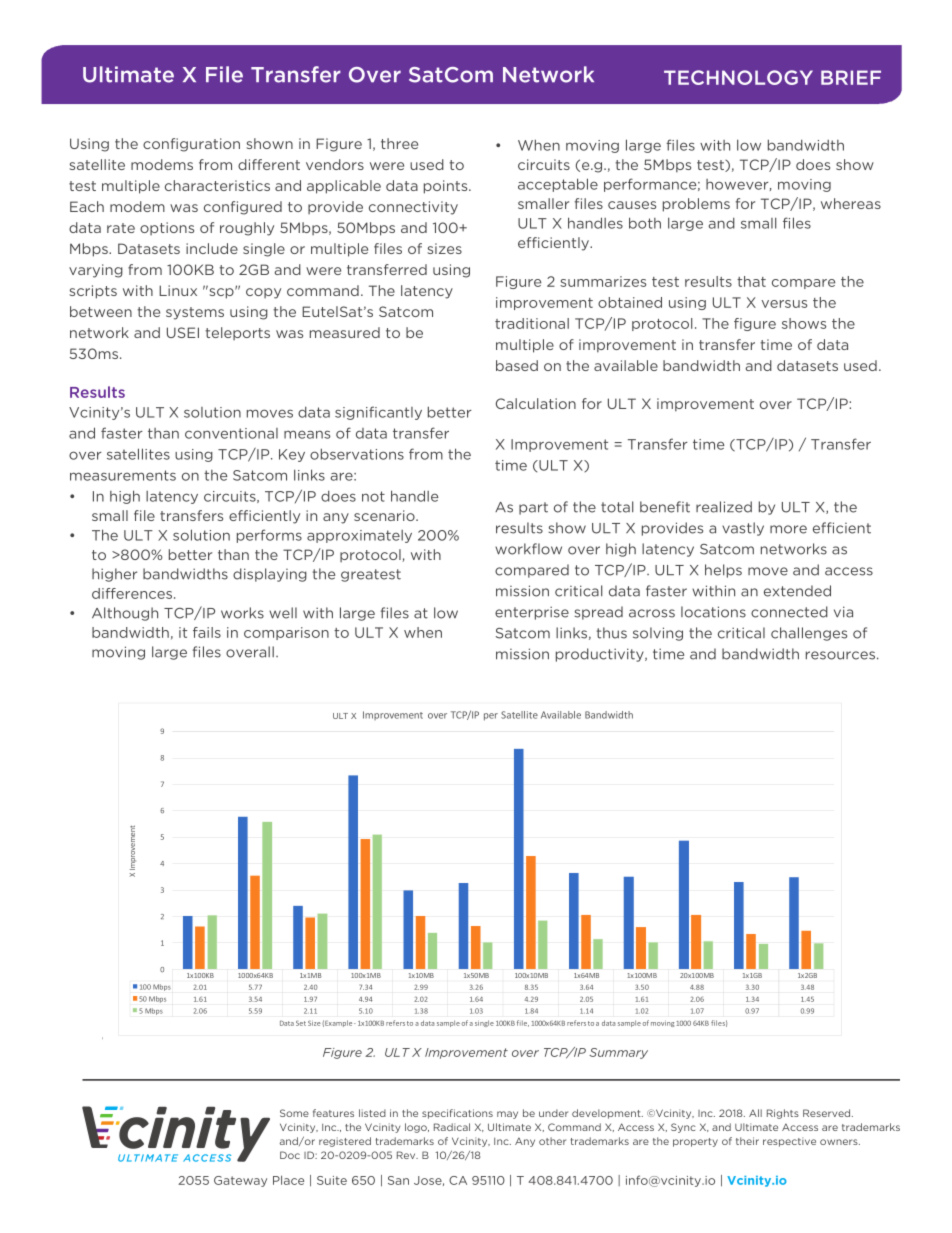 The height and width of the screenshot is (1233, 952). What do you see at coordinates (789, 612) in the screenshot?
I see `connected` at bounding box center [789, 612].
